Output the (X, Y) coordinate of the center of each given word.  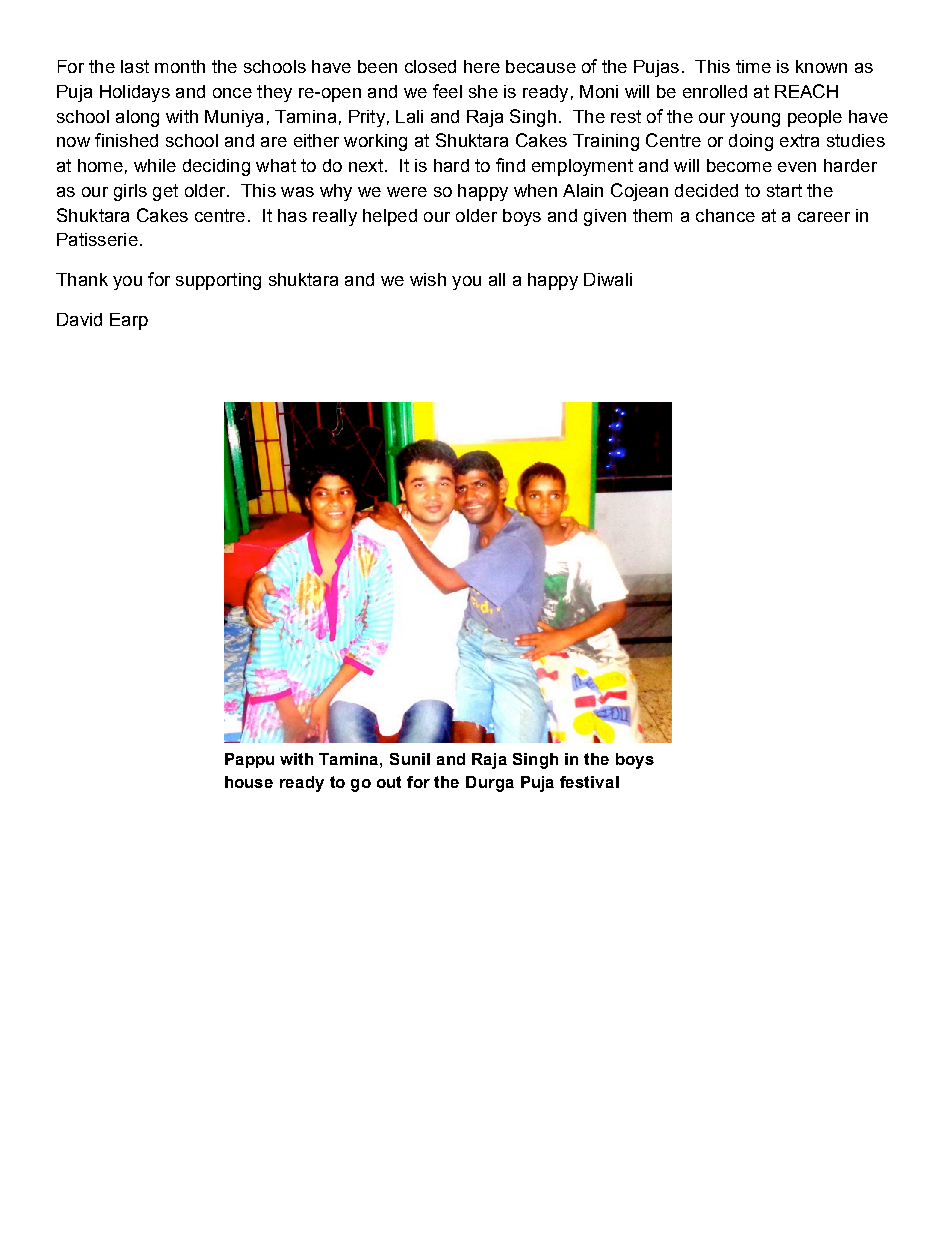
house (249, 782)
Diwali (608, 279)
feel (447, 91)
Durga (490, 784)
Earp (129, 321)
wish (428, 279)
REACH (806, 91)
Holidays (135, 93)
